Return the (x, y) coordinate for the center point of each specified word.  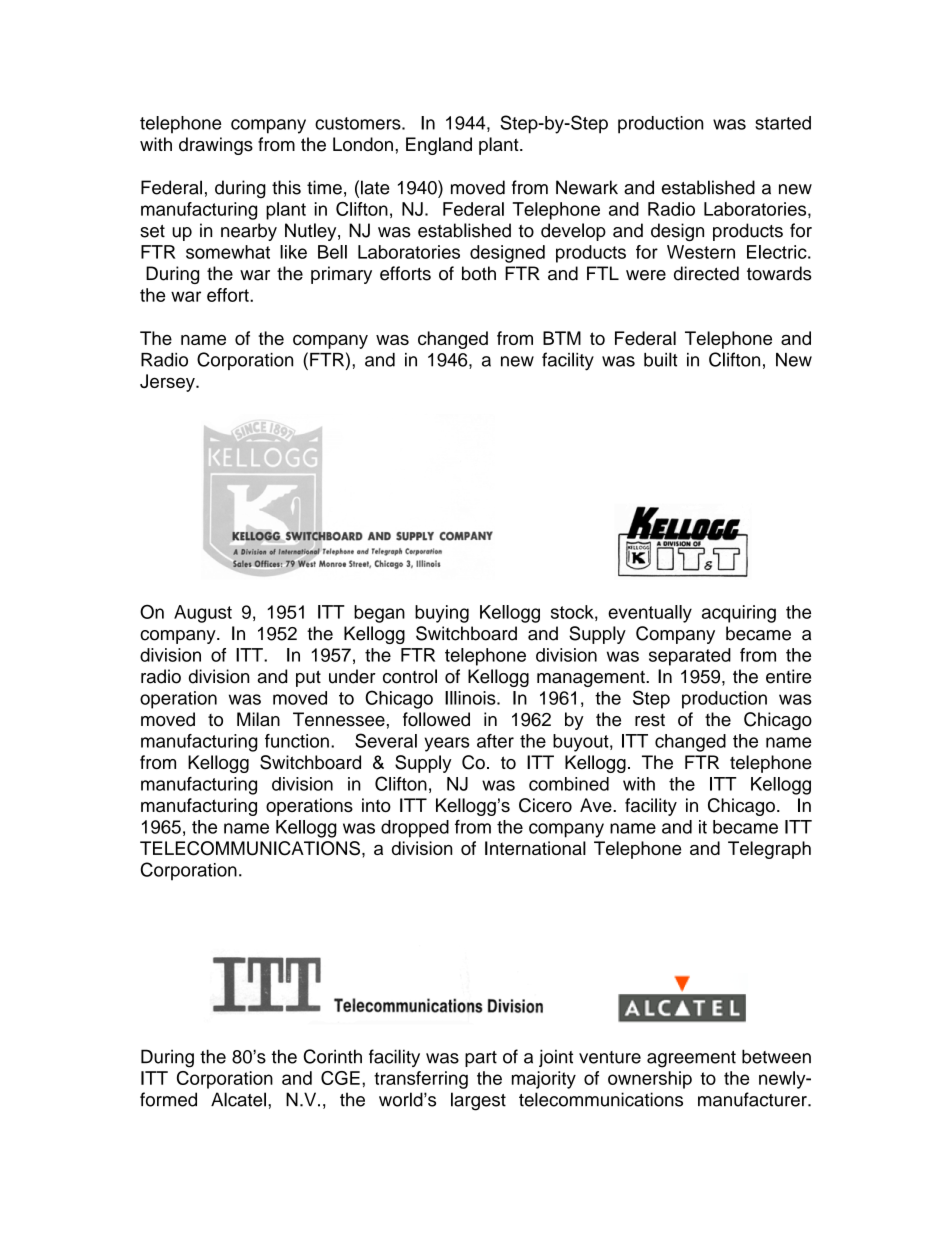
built (661, 359)
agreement (691, 1059)
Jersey (168, 383)
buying (442, 614)
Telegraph (769, 850)
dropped (415, 829)
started (783, 123)
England (439, 146)
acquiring (739, 614)
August (203, 614)
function (297, 741)
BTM (562, 338)
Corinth (333, 1056)
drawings (216, 146)
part (481, 1059)
